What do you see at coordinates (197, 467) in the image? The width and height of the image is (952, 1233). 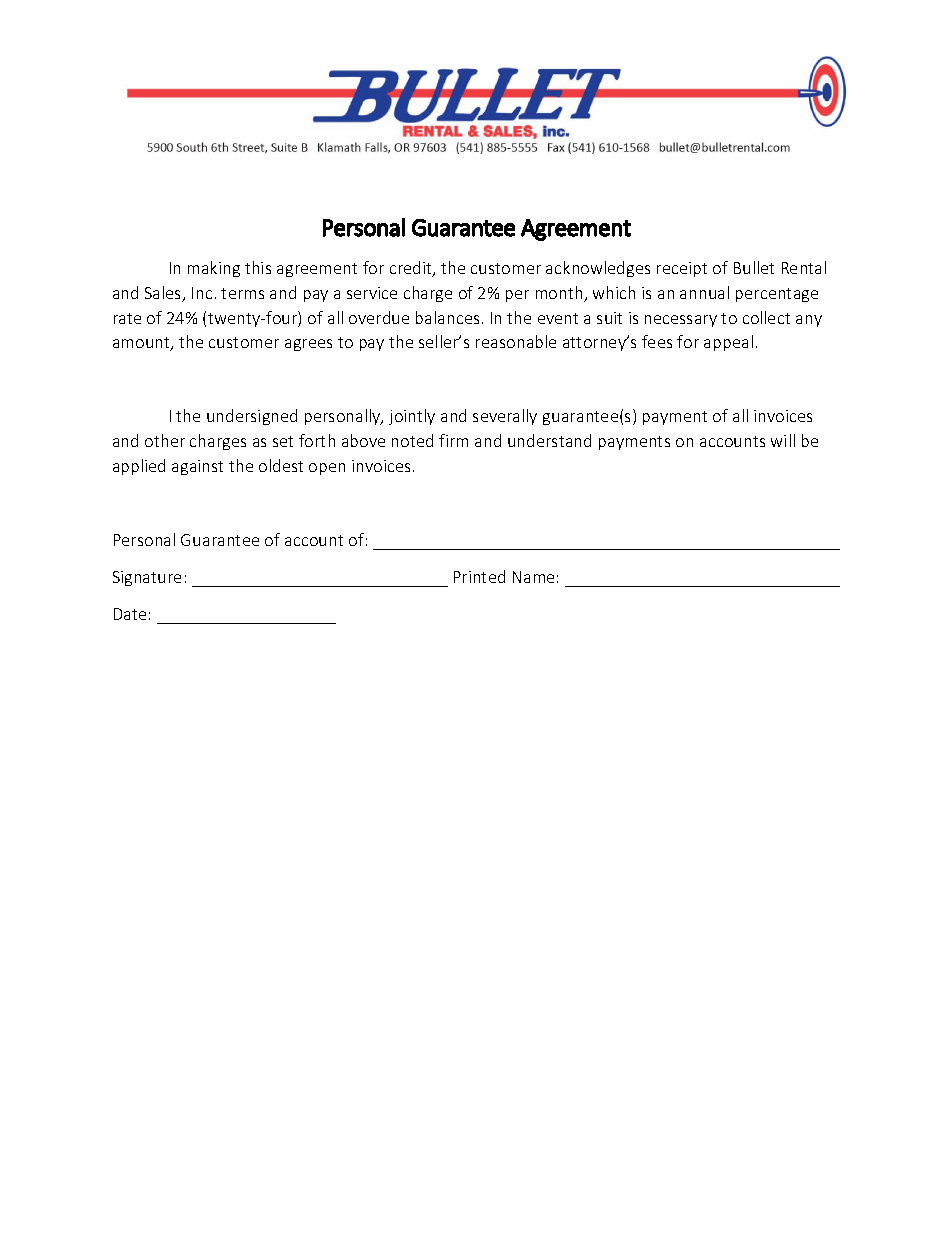 I see `against` at bounding box center [197, 467].
